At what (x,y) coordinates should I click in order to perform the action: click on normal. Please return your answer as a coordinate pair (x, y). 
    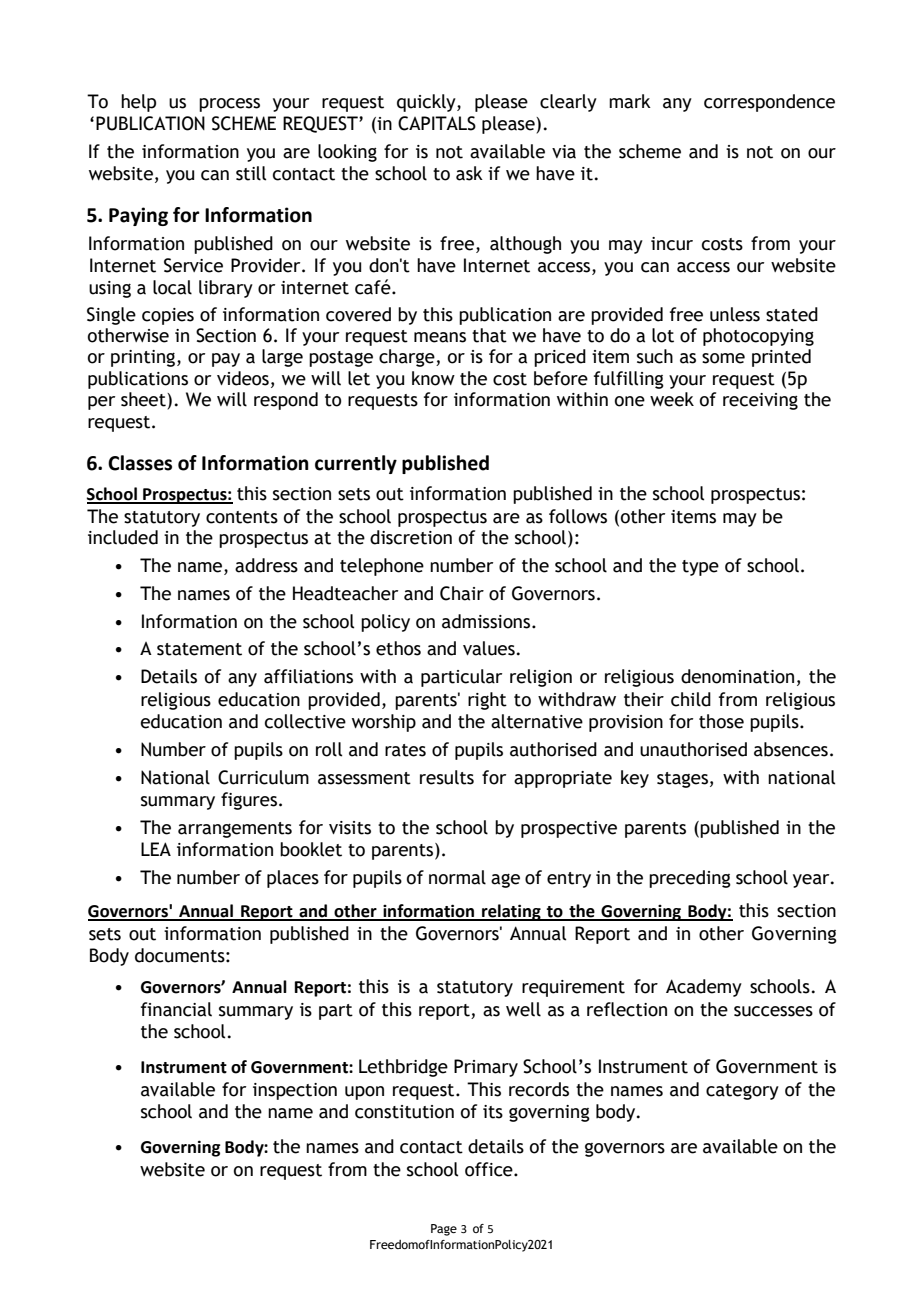
    Looking at the image, I should click on (457, 877).
